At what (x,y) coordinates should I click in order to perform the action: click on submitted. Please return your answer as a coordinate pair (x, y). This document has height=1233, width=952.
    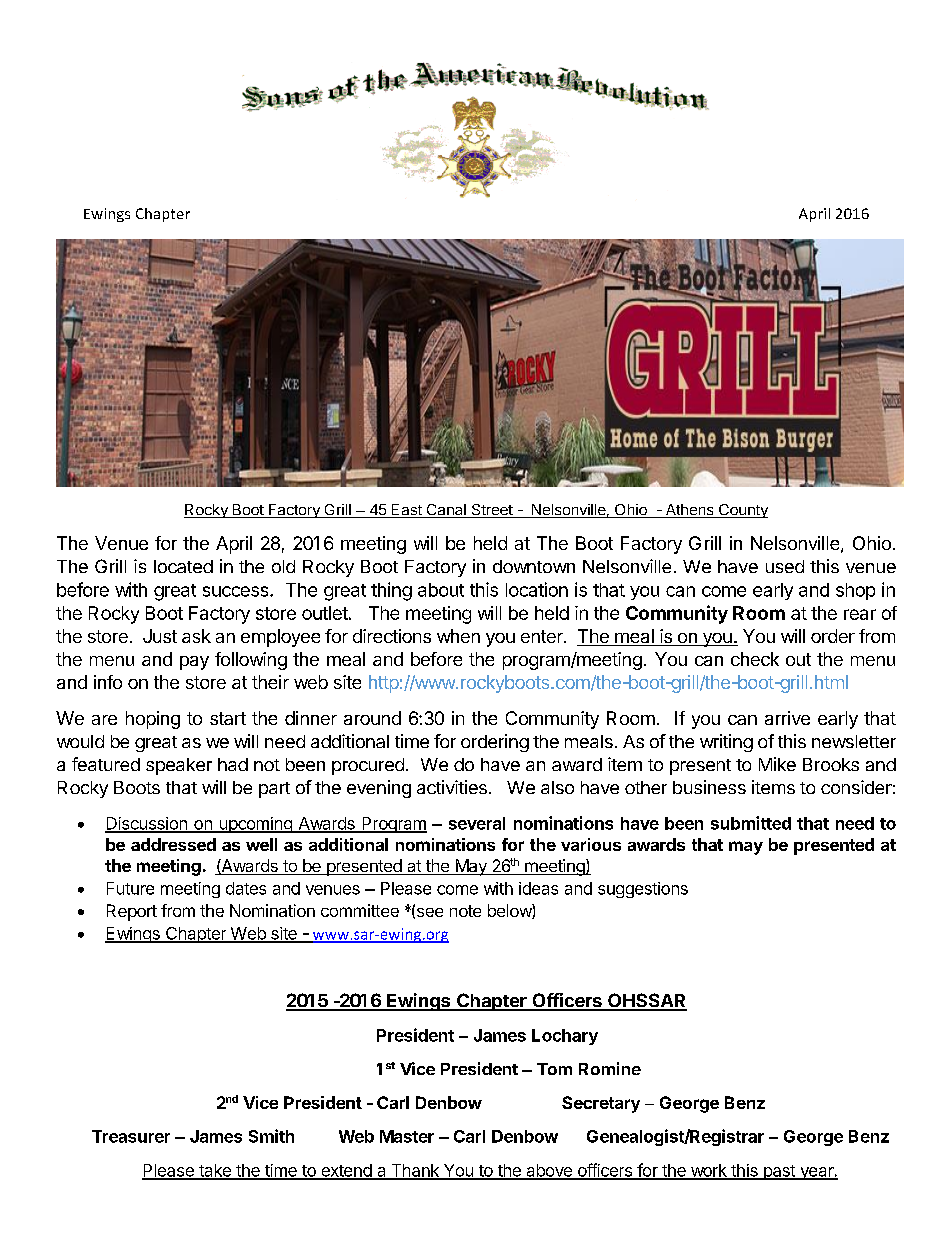
    Looking at the image, I should click on (751, 823).
